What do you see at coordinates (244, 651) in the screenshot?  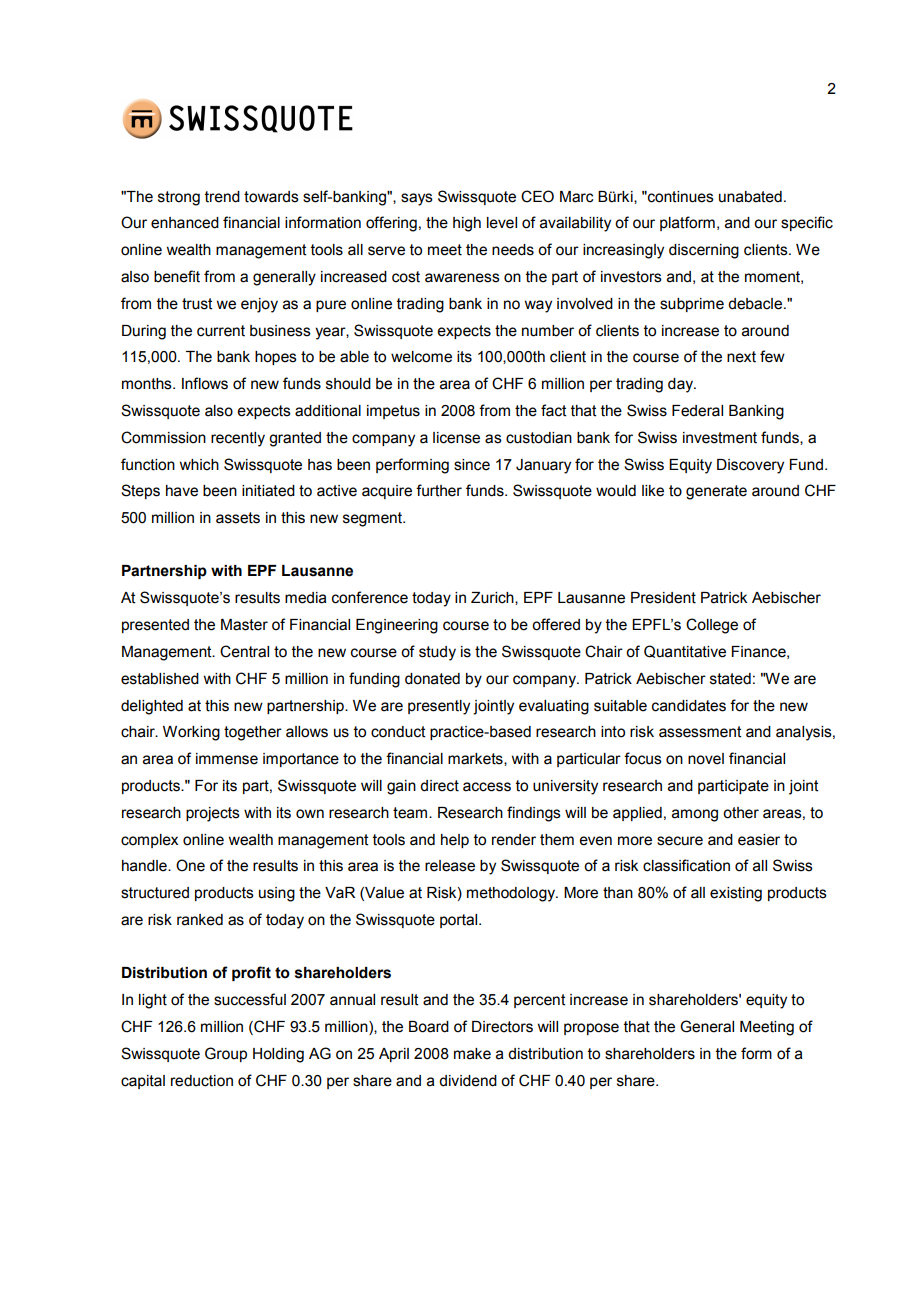 I see `Central` at bounding box center [244, 651].
